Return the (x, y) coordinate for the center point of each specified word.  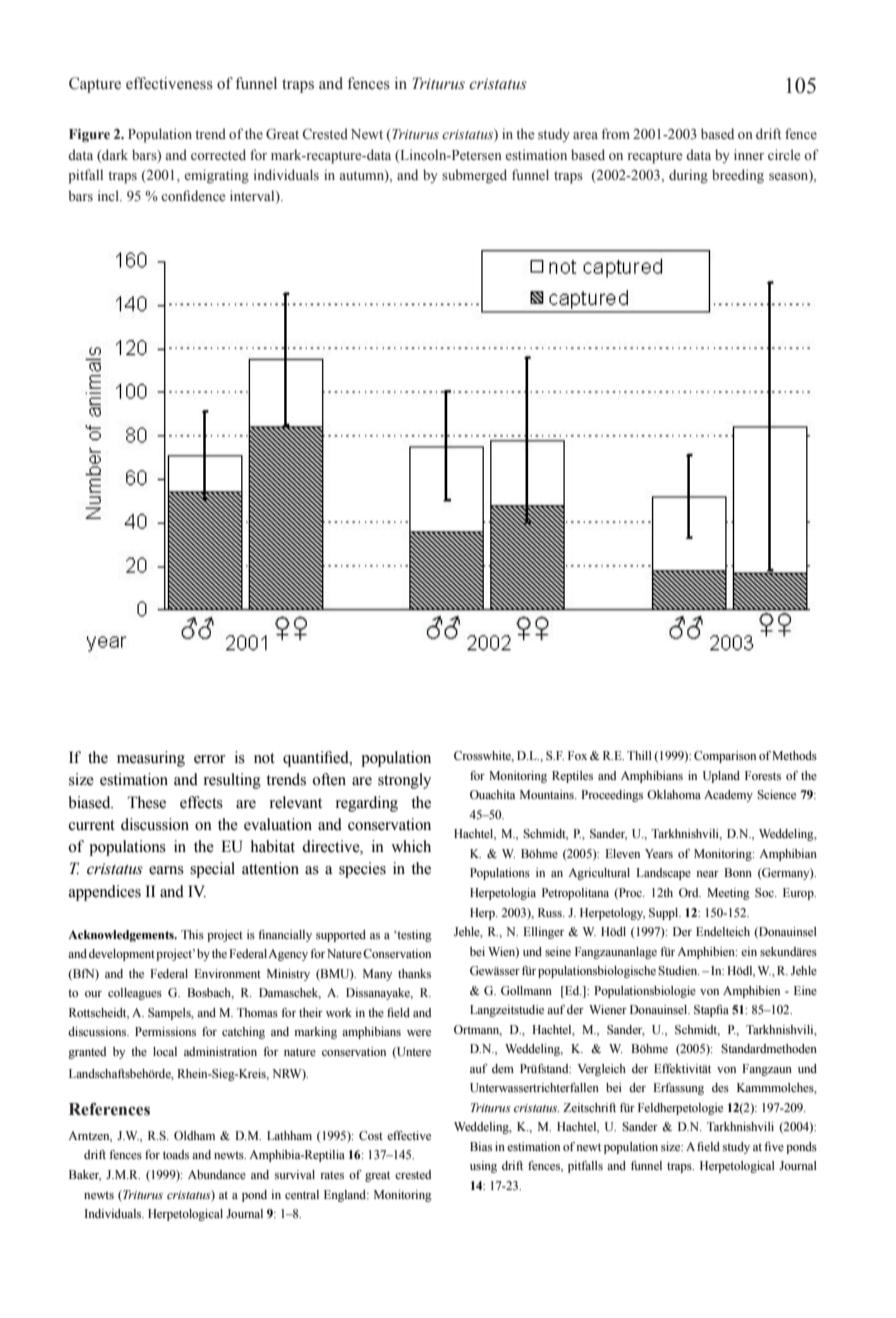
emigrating (216, 176)
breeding (738, 176)
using (483, 1167)
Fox (577, 755)
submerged (474, 176)
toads (176, 1154)
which (411, 846)
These (146, 802)
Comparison (725, 757)
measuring (151, 759)
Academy (728, 796)
